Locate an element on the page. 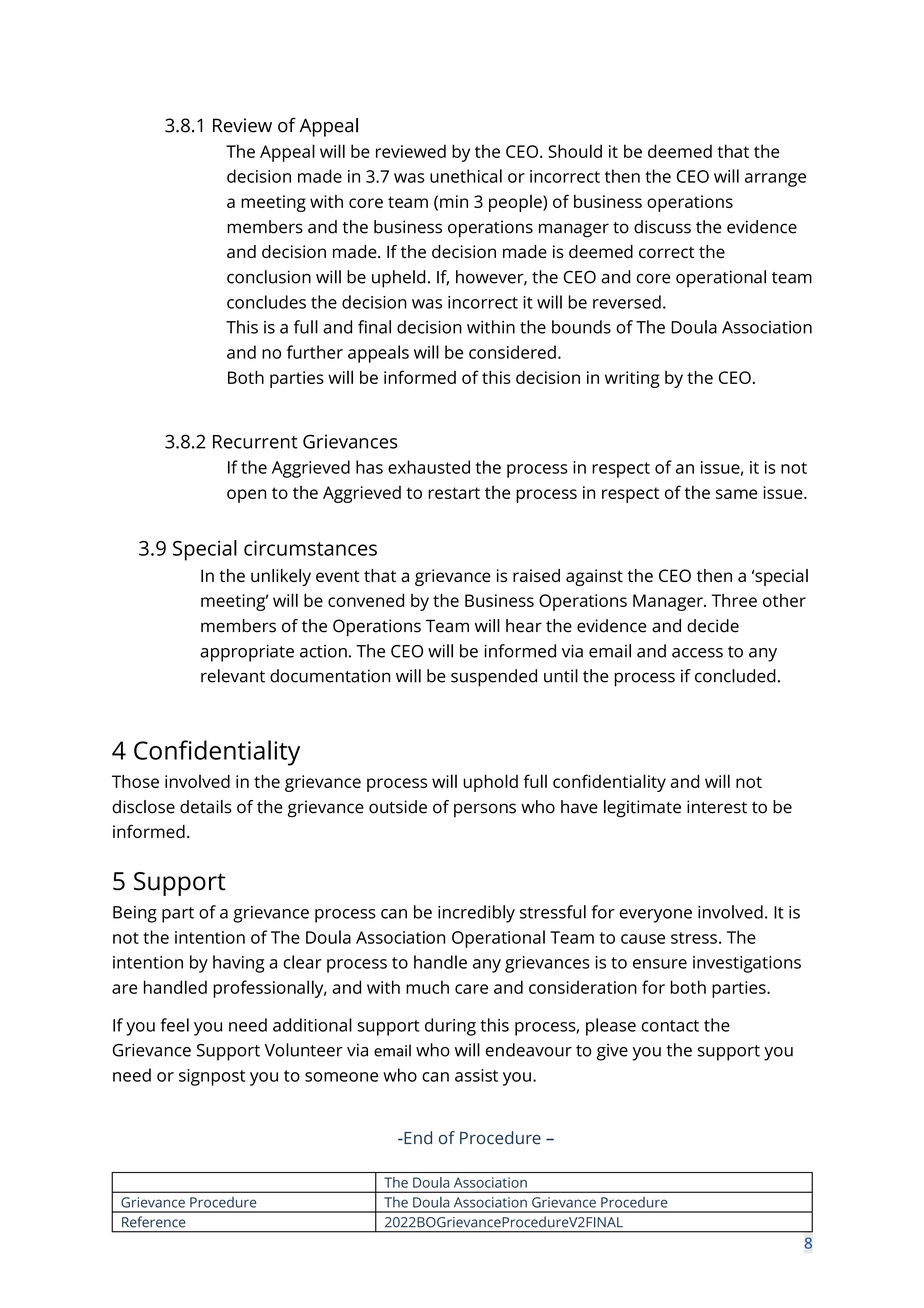  contact is located at coordinates (670, 1026).
